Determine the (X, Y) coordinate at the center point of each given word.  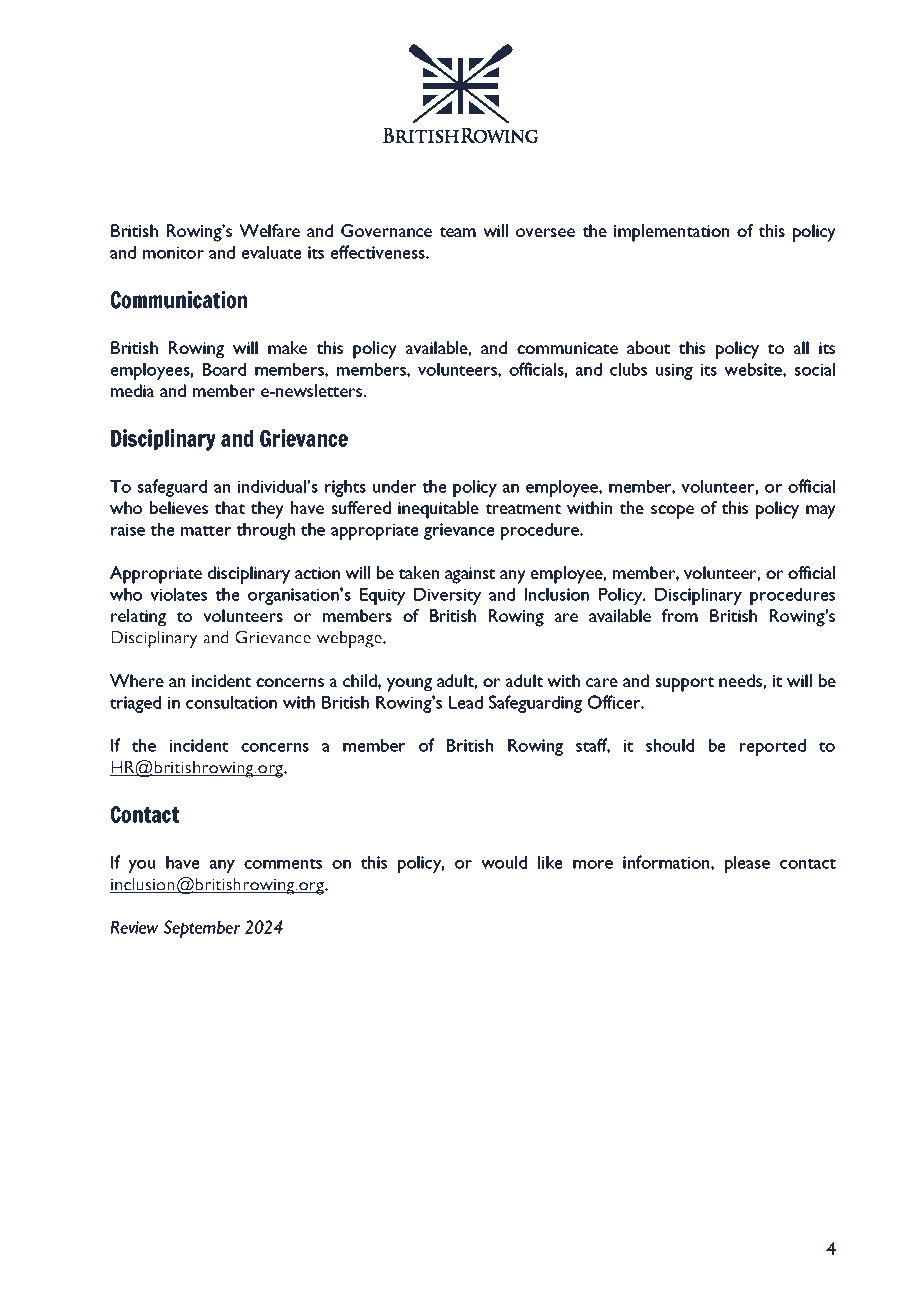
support (685, 684)
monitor (173, 252)
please (747, 864)
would (504, 862)
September (202, 929)
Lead (466, 702)
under (394, 486)
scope (672, 512)
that (230, 507)
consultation (231, 702)
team (457, 232)
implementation (671, 233)
